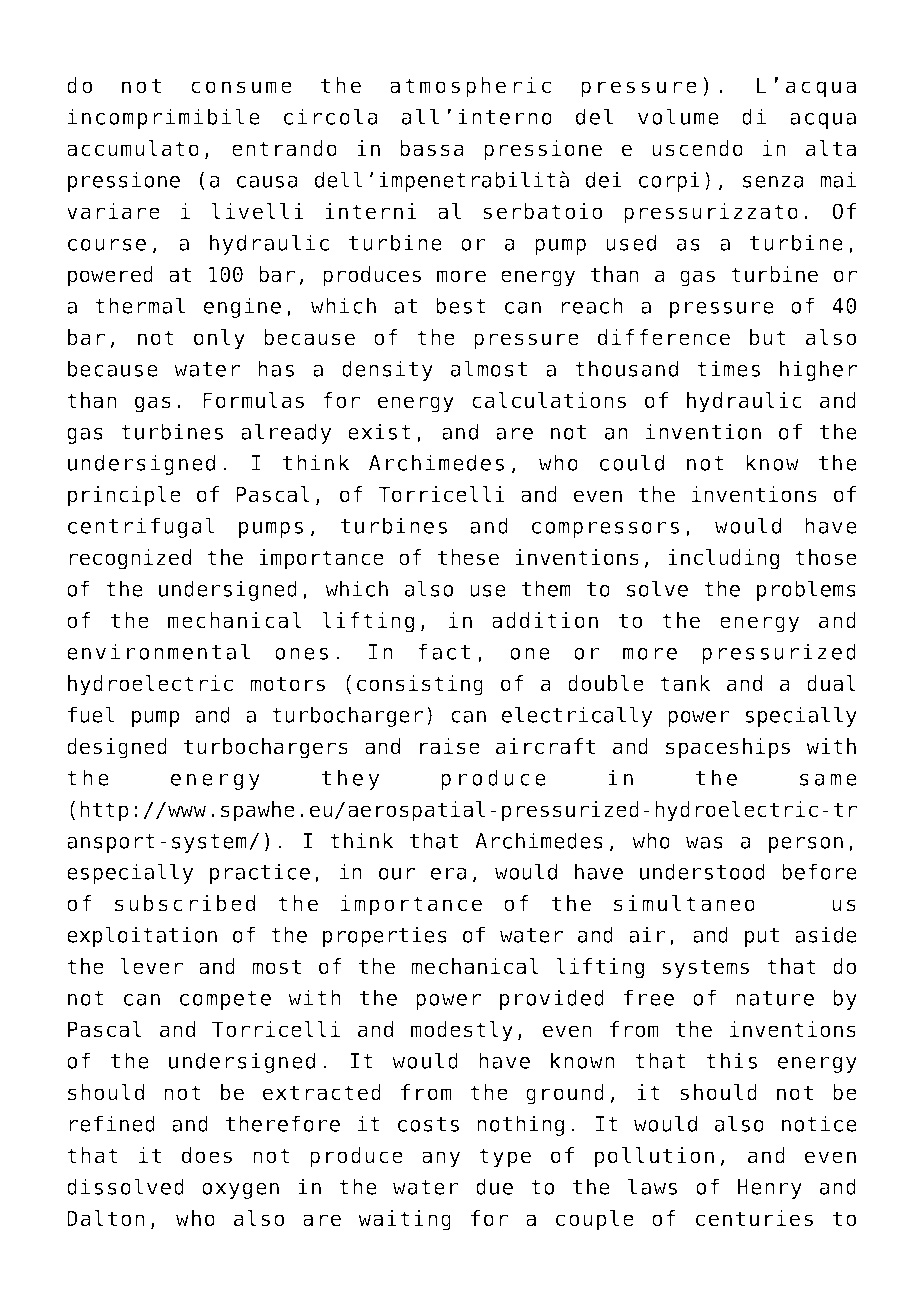 The image size is (924, 1308). Describe the element at coordinates (470, 87) in the image. I see `atmospheric` at that location.
